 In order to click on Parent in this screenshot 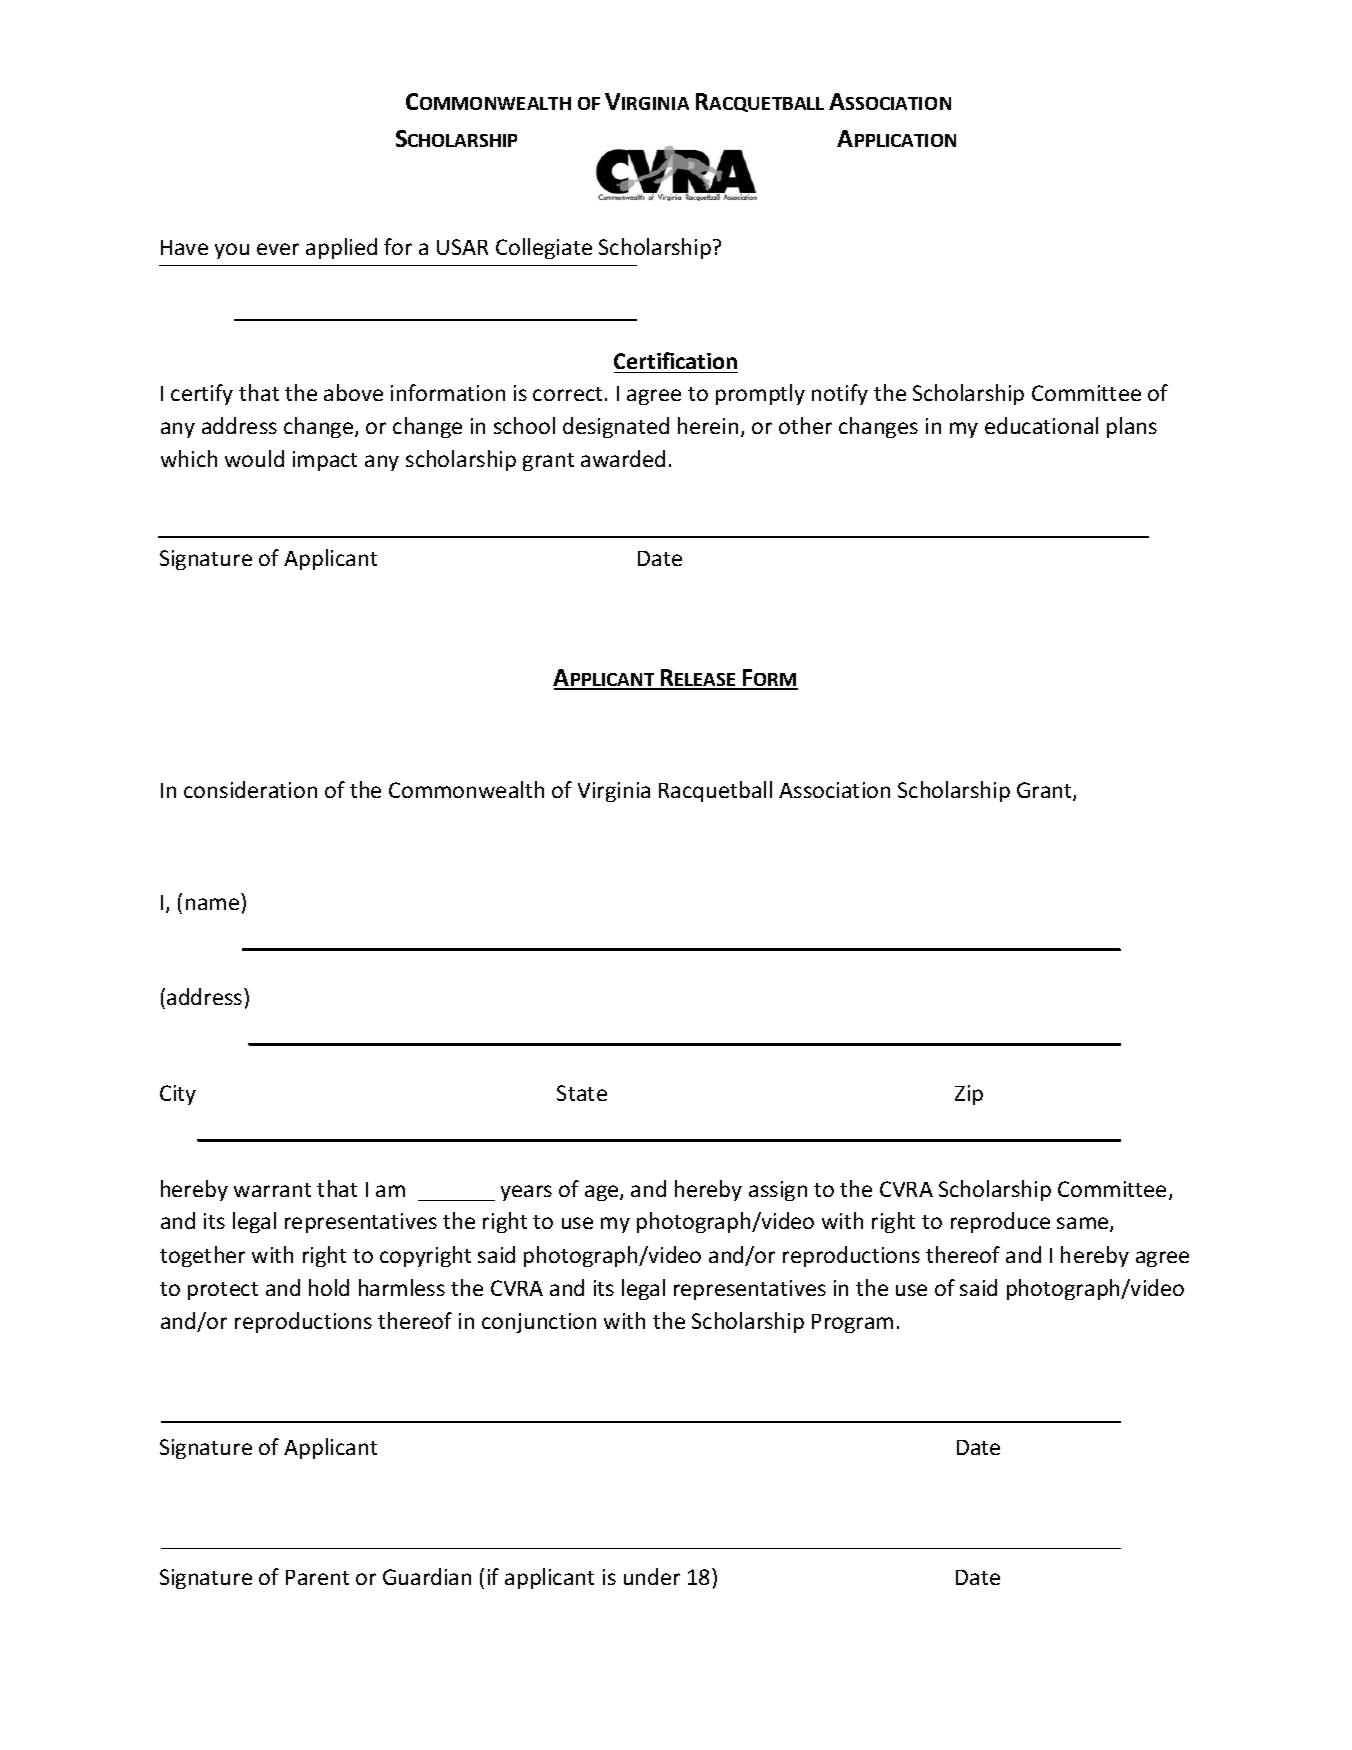, I will do `click(317, 1577)`.
